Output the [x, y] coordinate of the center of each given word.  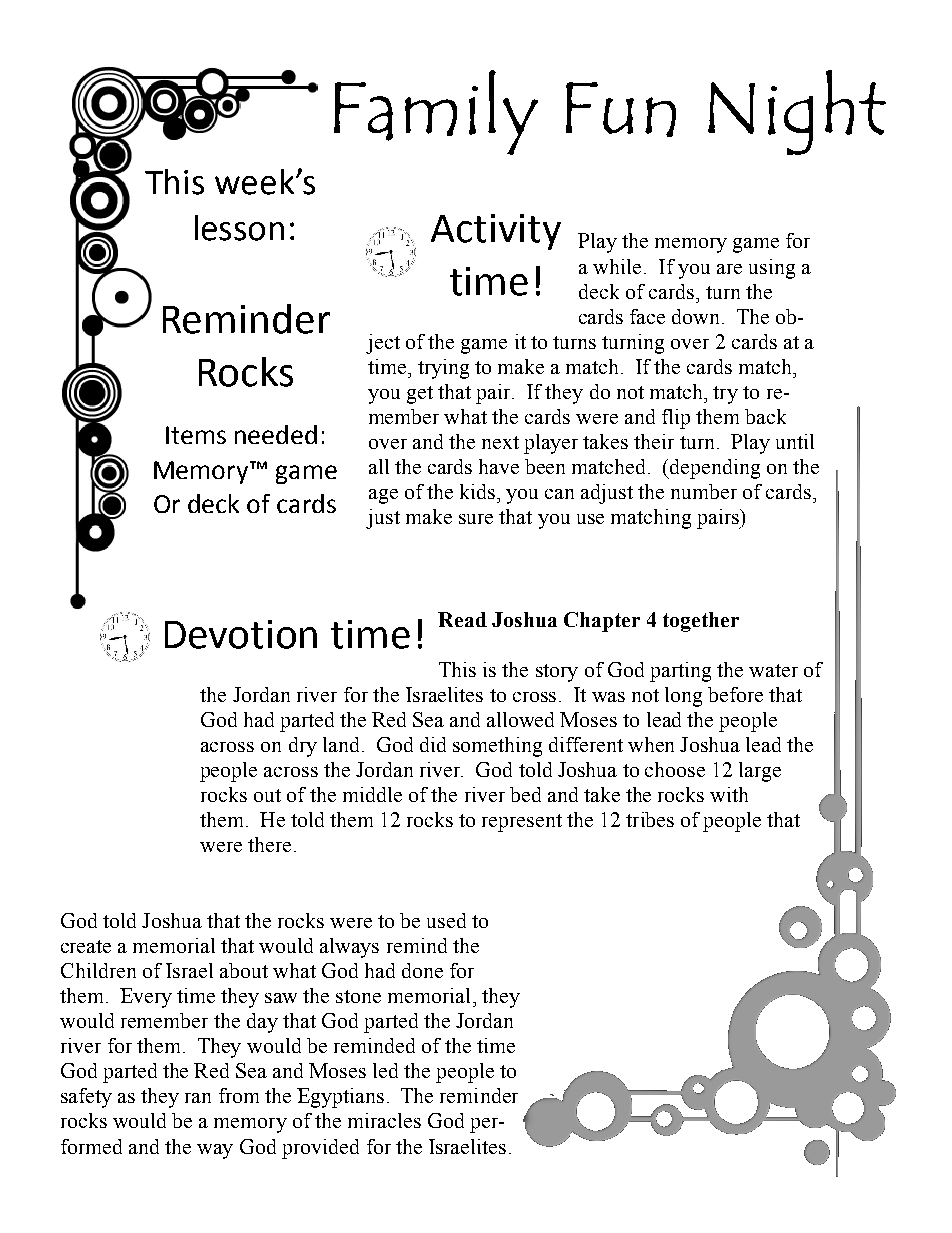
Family [436, 112]
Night [797, 112]
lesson [239, 228]
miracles [384, 1120]
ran [198, 1098]
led [385, 1070]
